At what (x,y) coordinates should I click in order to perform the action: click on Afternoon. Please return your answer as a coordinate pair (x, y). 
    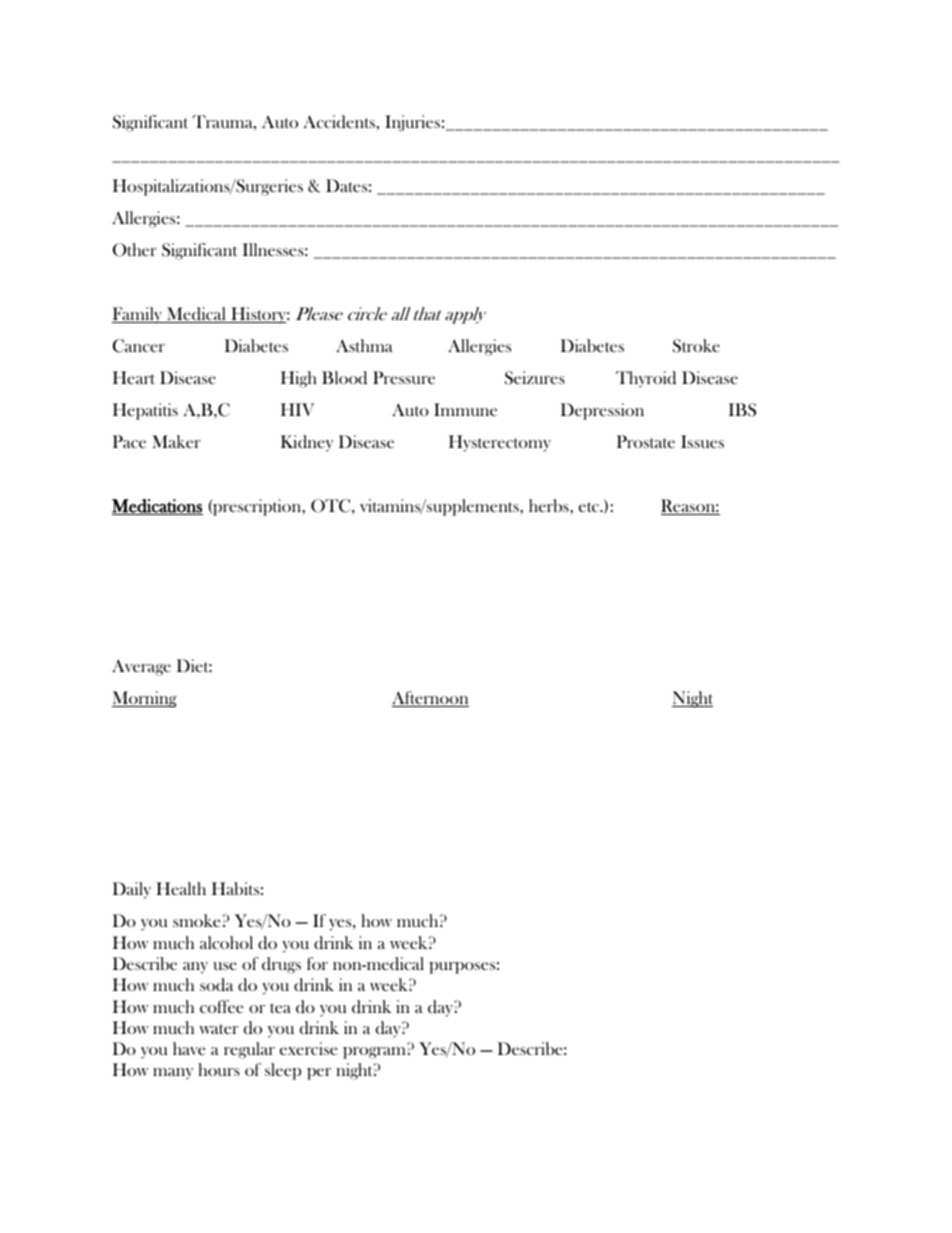
    Looking at the image, I should click on (430, 699).
